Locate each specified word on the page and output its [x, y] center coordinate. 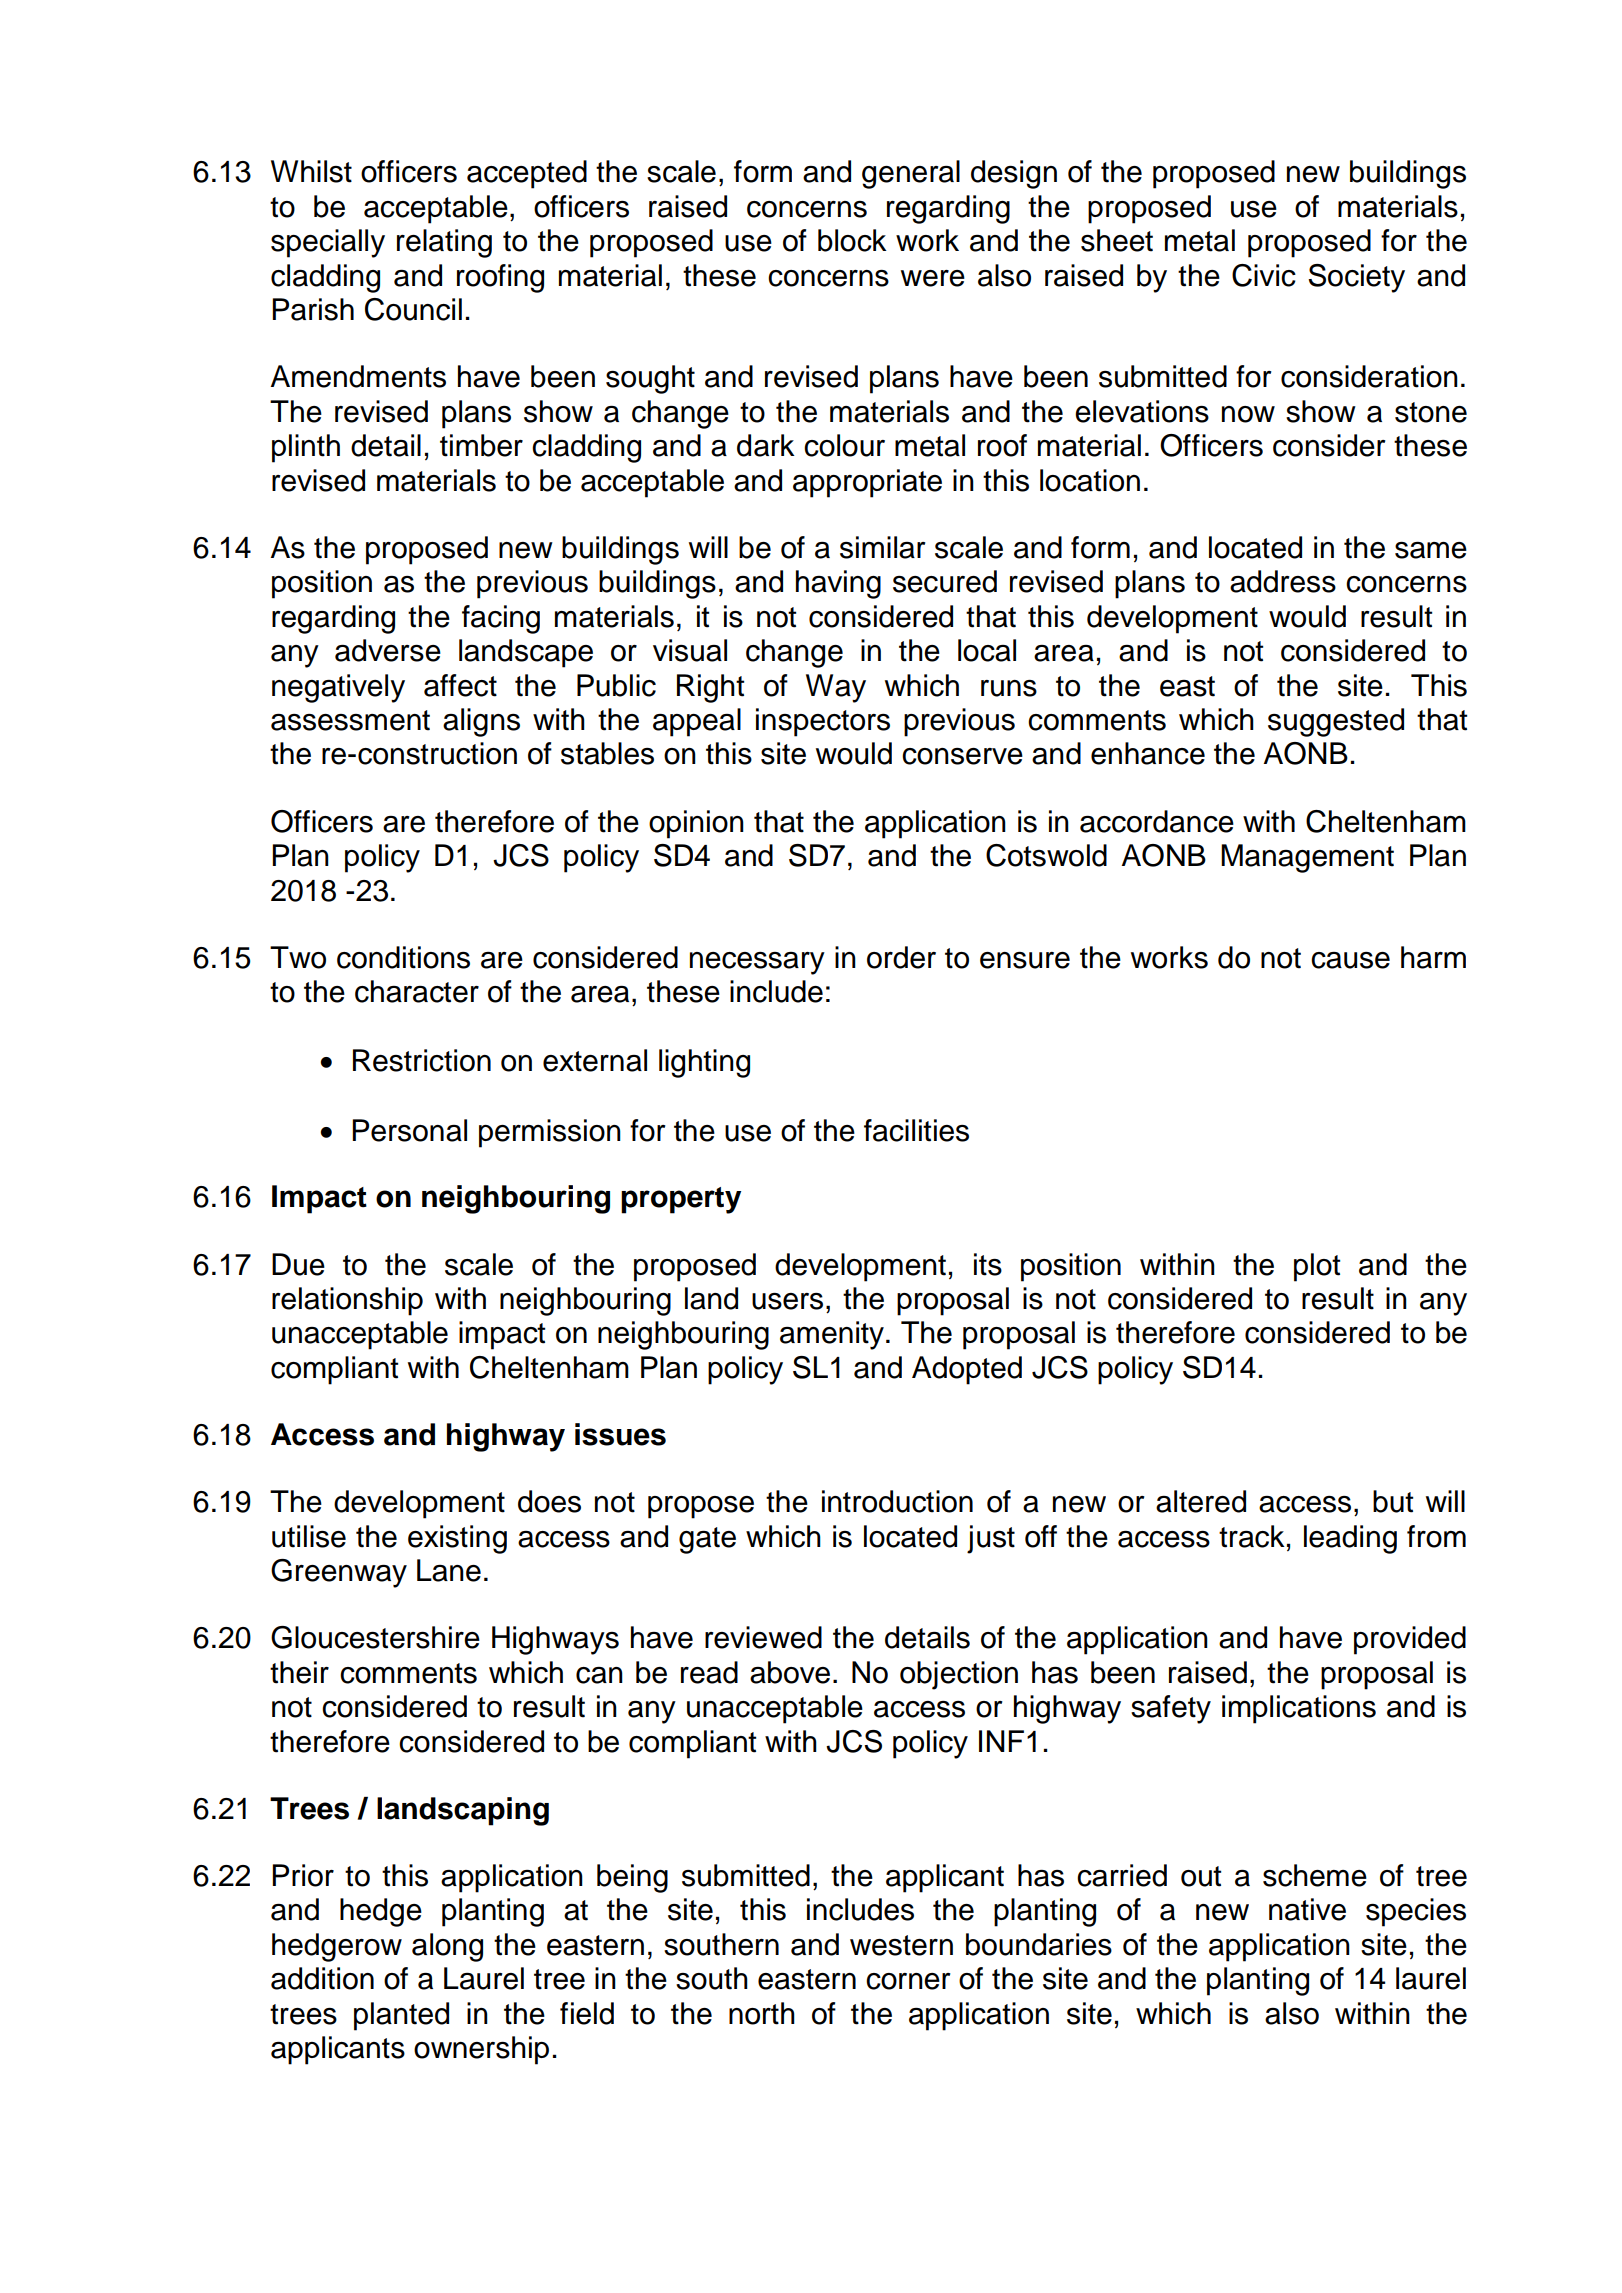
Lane [449, 1570]
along [447, 1947]
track [1252, 1536]
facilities [916, 1130]
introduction [897, 1501]
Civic [1264, 275]
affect [460, 685]
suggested [1336, 722]
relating [444, 243]
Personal [409, 1130]
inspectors [823, 722]
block [852, 240]
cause [1350, 960]
